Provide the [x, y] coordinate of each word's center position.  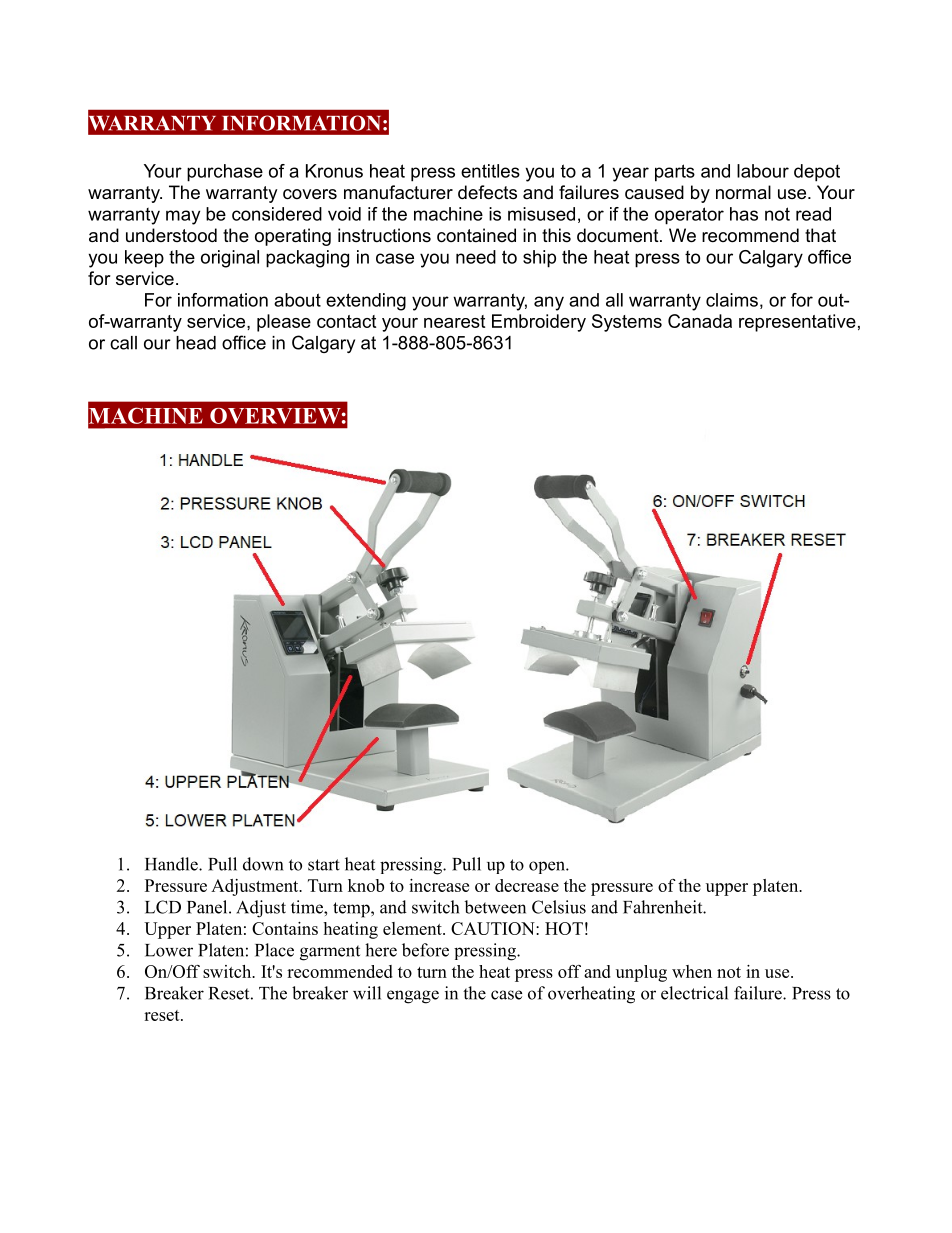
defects [487, 192]
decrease [527, 885]
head [196, 343]
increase [439, 885]
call [123, 343]
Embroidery [539, 323]
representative [797, 323]
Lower [169, 950]
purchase [225, 173]
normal [743, 192]
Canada [700, 321]
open [548, 867]
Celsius [559, 907]
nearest [454, 321]
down [263, 864]
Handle [172, 864]
